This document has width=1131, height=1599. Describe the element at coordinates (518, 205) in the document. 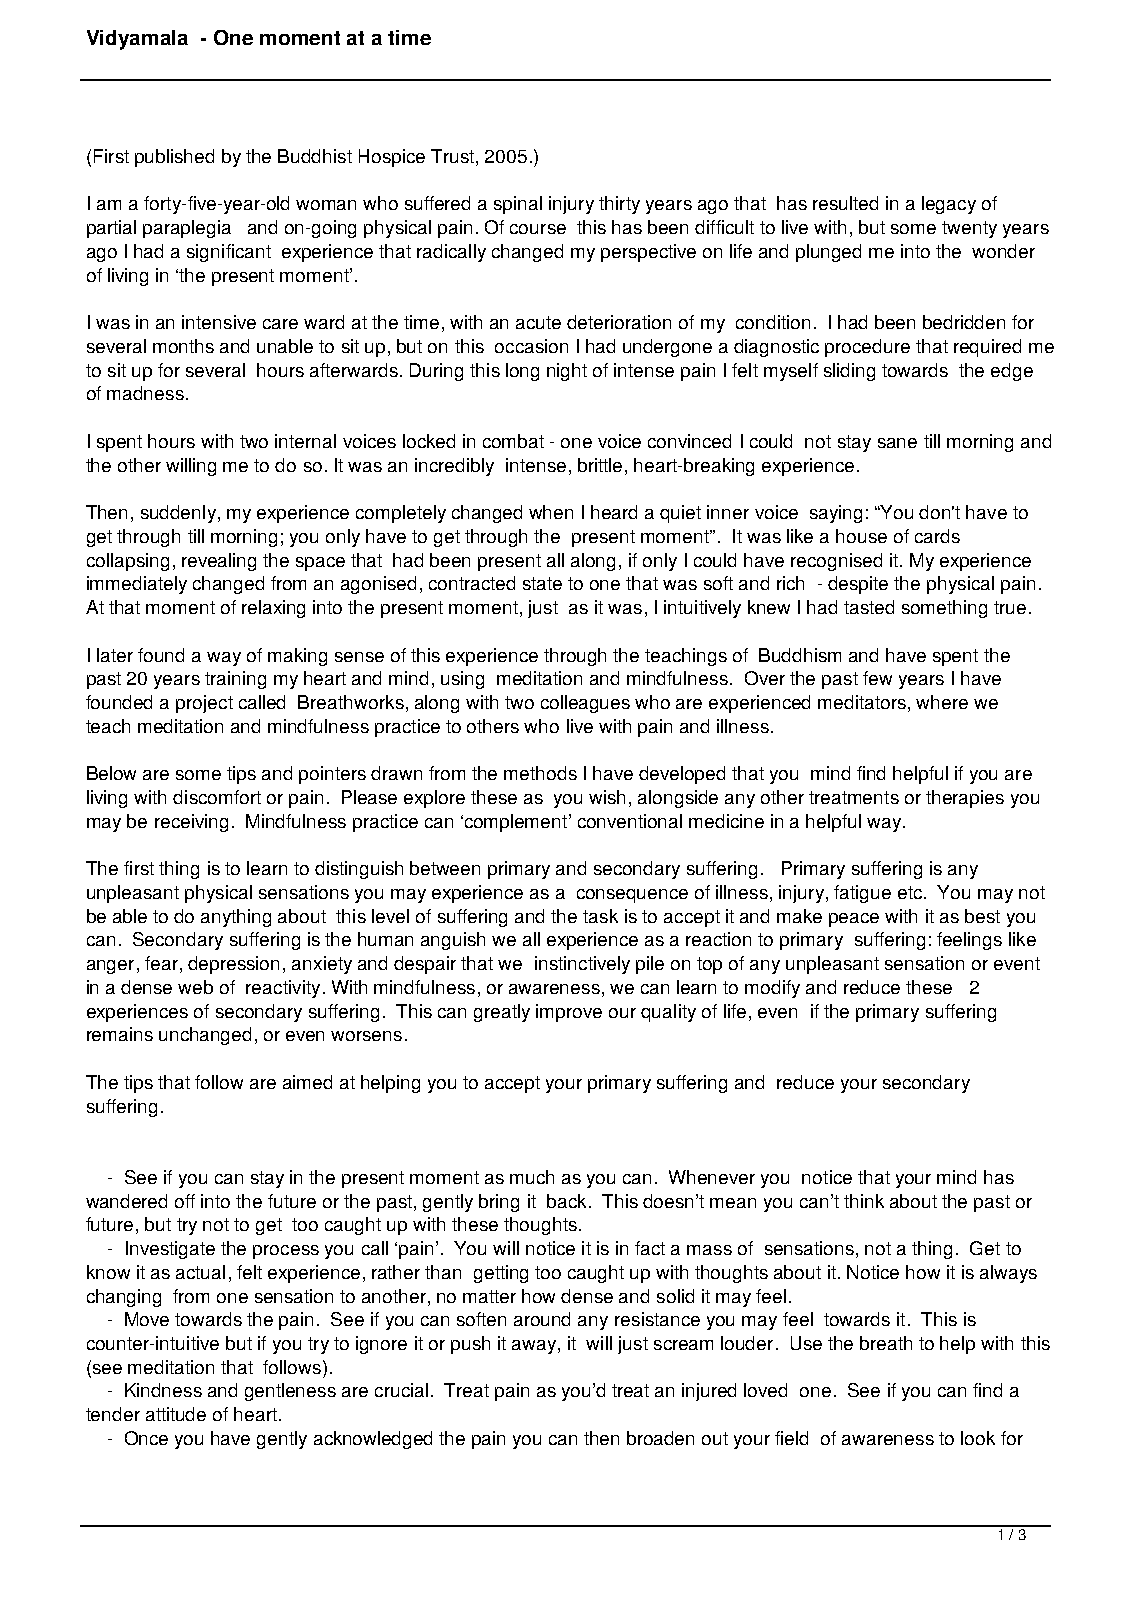

I see `spinal` at that location.
